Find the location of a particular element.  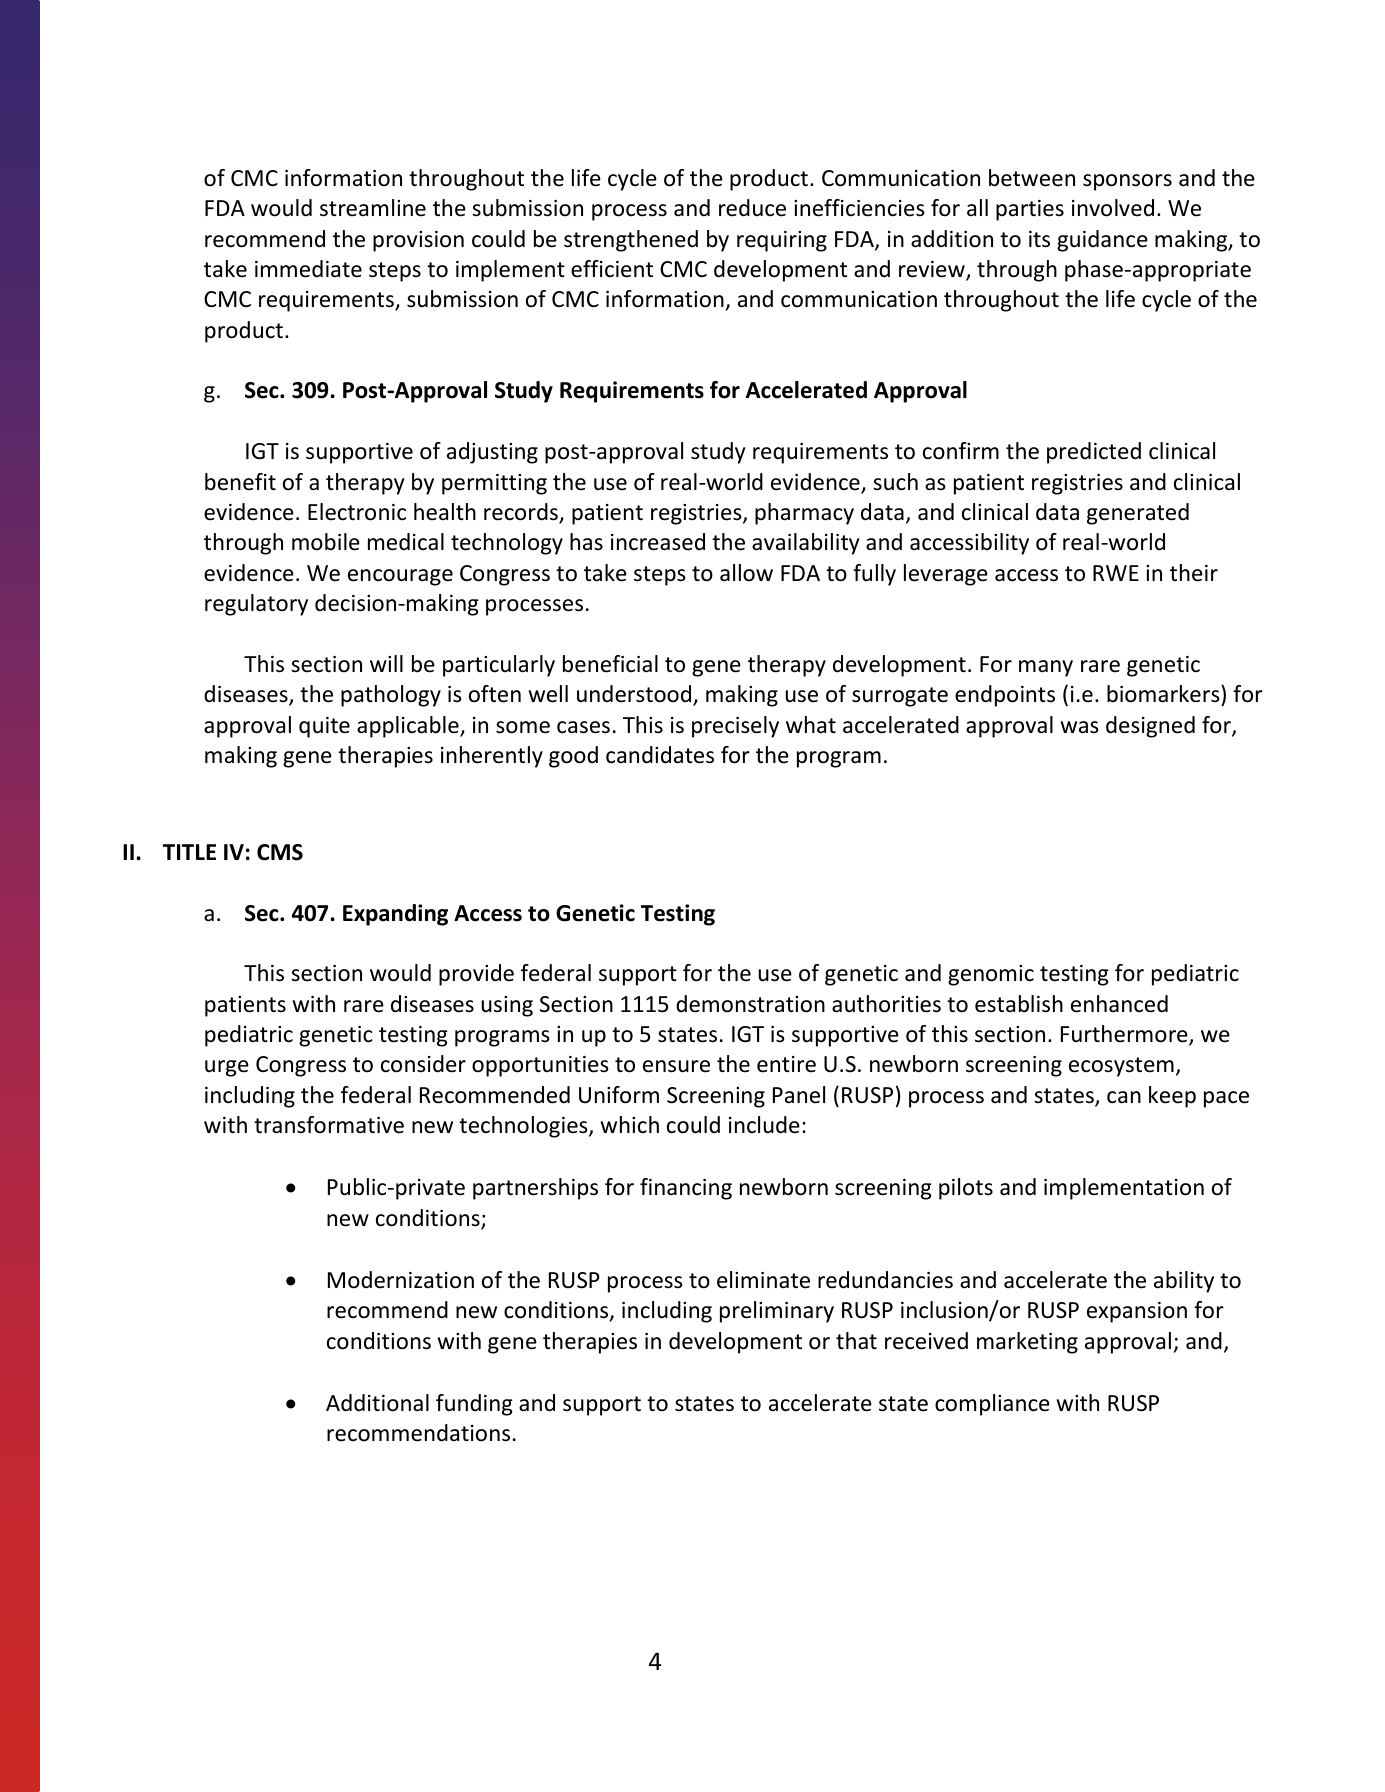

was is located at coordinates (1080, 727).
